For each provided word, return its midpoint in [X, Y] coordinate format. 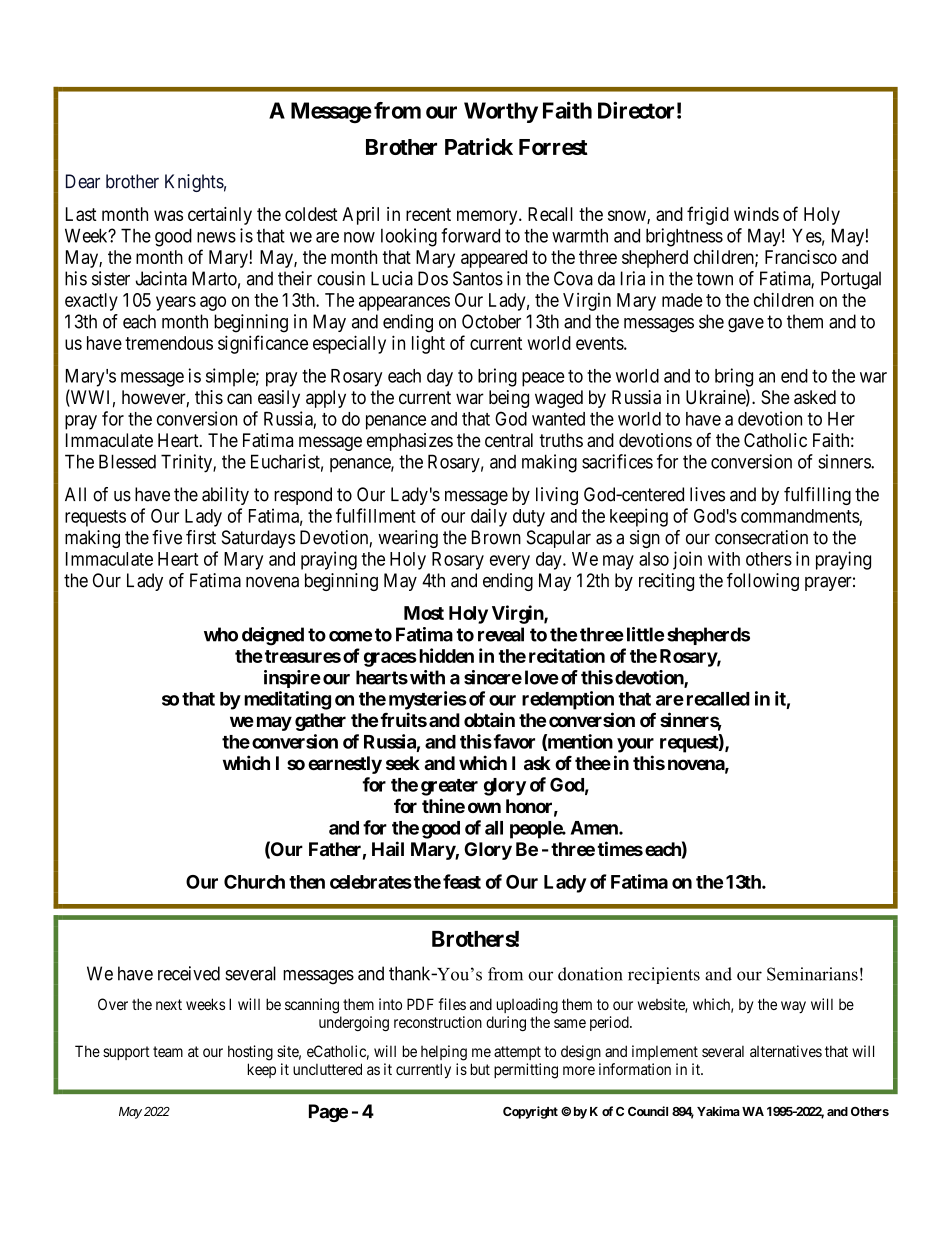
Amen [595, 828]
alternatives [786, 1051]
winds [756, 214]
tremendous [169, 343]
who [221, 634]
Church [254, 882]
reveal [501, 634]
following [763, 582]
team [168, 1051]
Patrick [479, 146]
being [509, 399]
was [168, 215]
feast [462, 881]
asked [815, 397]
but [480, 1069]
